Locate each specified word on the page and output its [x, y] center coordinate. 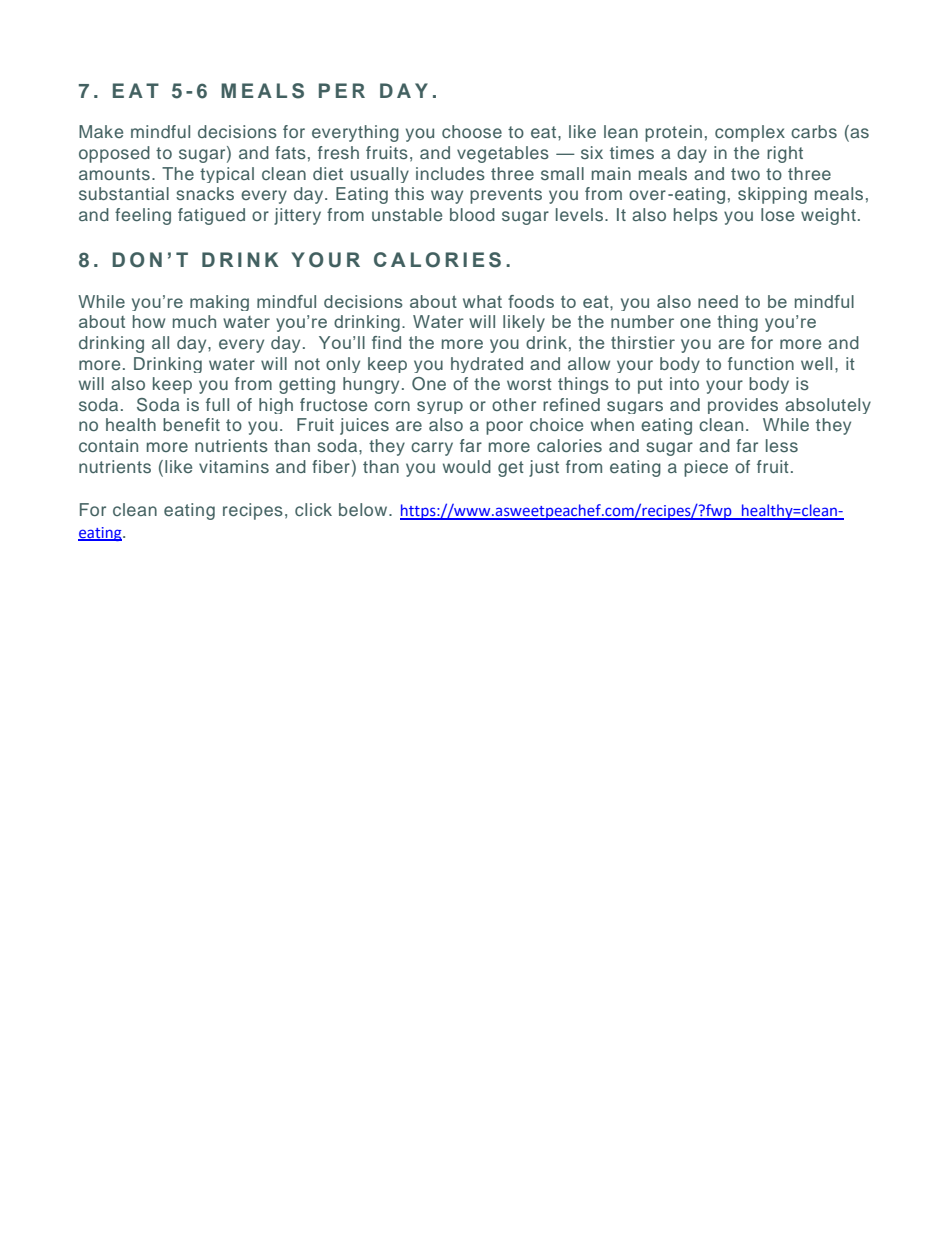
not [307, 364]
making [219, 303]
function [761, 363]
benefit [191, 424]
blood [472, 214]
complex [750, 133]
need [718, 301]
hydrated [487, 365]
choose [472, 131]
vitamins [234, 466]
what [482, 301]
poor [504, 428]
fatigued [211, 216]
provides [743, 406]
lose [777, 214]
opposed [114, 154]
